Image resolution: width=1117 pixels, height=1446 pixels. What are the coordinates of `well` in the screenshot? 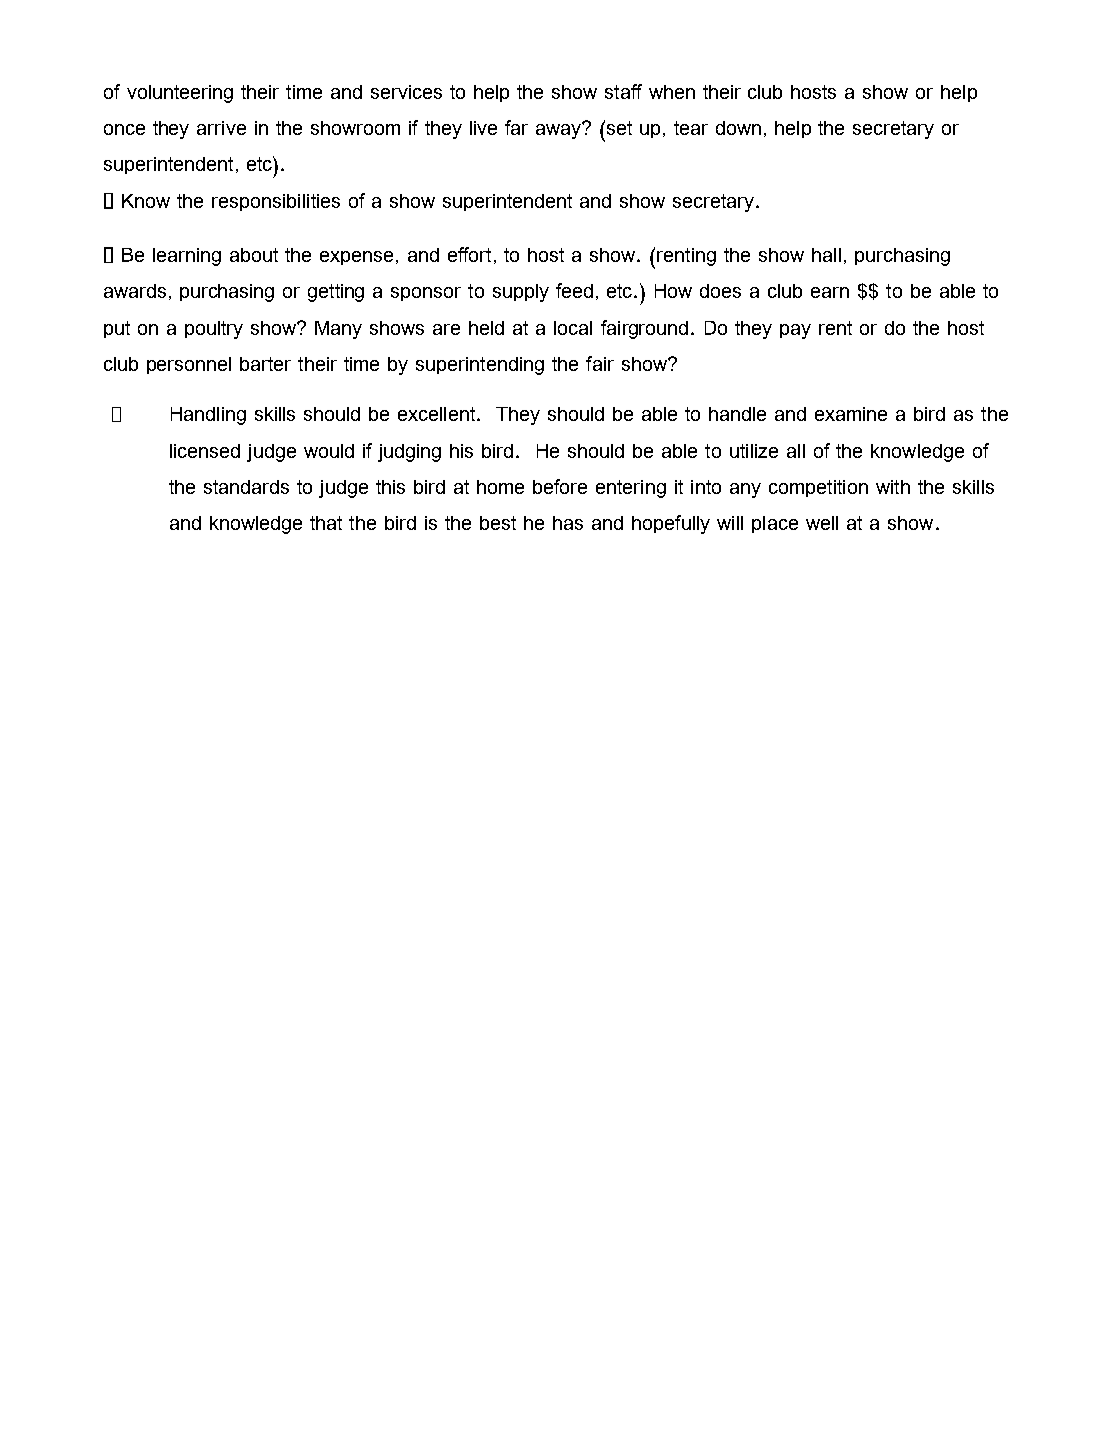 It's located at (822, 523).
